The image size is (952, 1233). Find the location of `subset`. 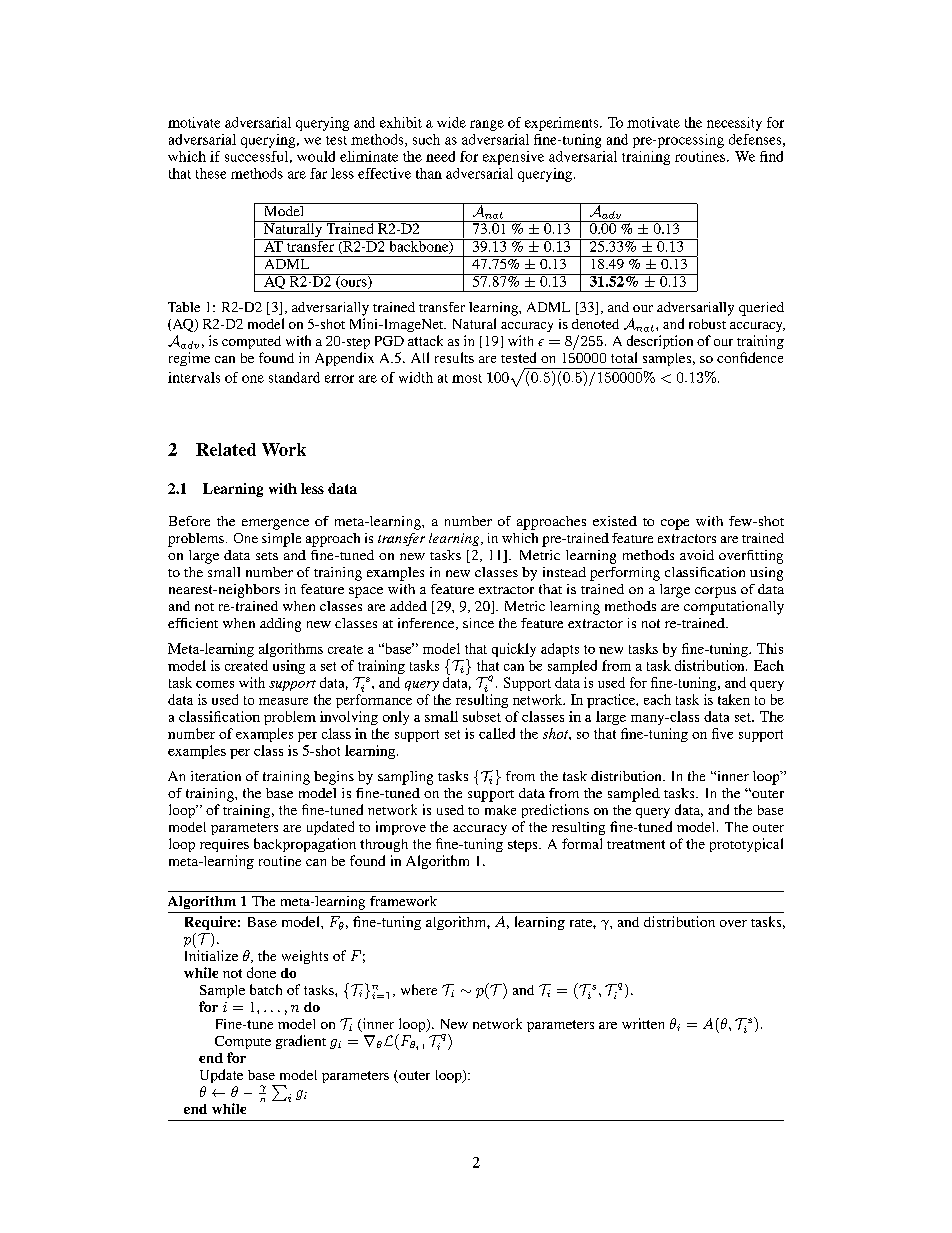

subset is located at coordinates (482, 716).
